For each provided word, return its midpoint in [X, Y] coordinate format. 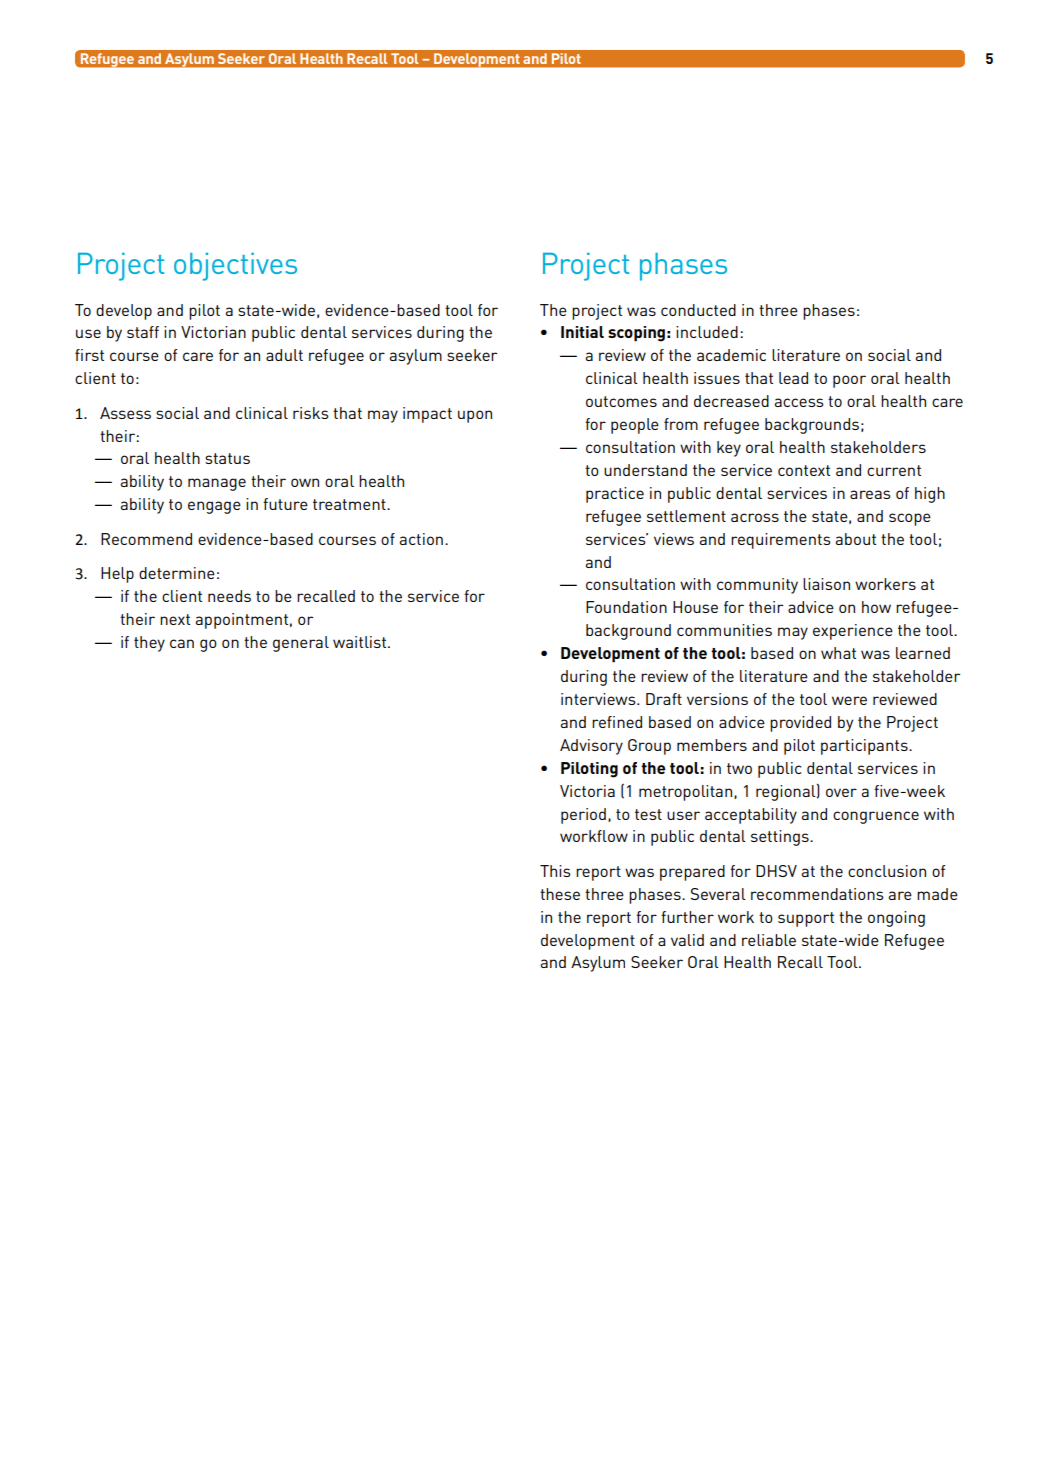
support [806, 919]
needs [229, 596]
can [182, 643]
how [876, 607]
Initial [582, 332]
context [804, 470]
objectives [235, 266]
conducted [698, 310]
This [555, 871]
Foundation [626, 607]
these [560, 894]
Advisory [591, 747]
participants [865, 747]
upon [475, 416]
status [227, 458]
